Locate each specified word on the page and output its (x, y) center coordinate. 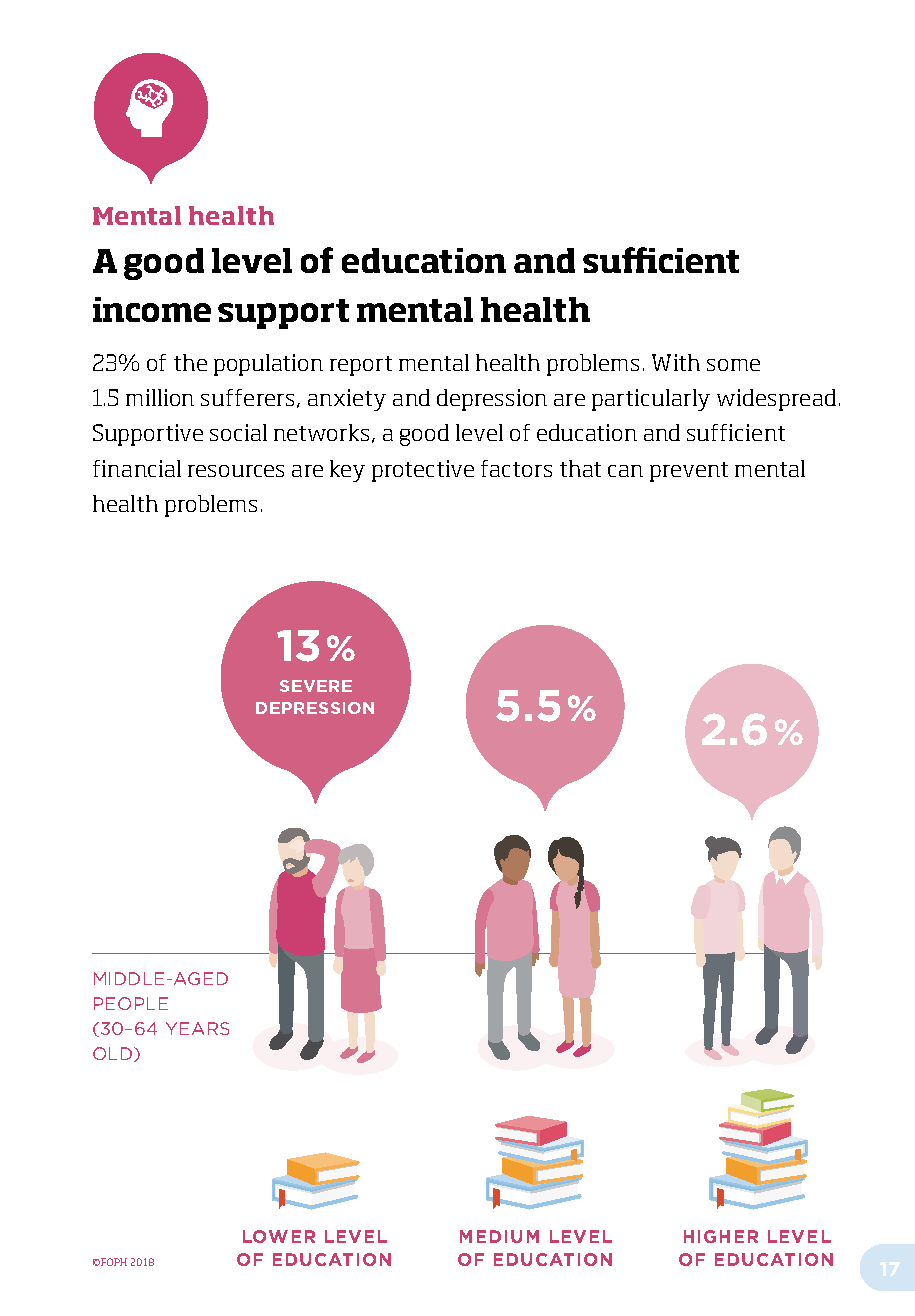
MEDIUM (499, 1236)
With (676, 362)
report (361, 366)
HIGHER (721, 1236)
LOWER (279, 1236)
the (190, 362)
